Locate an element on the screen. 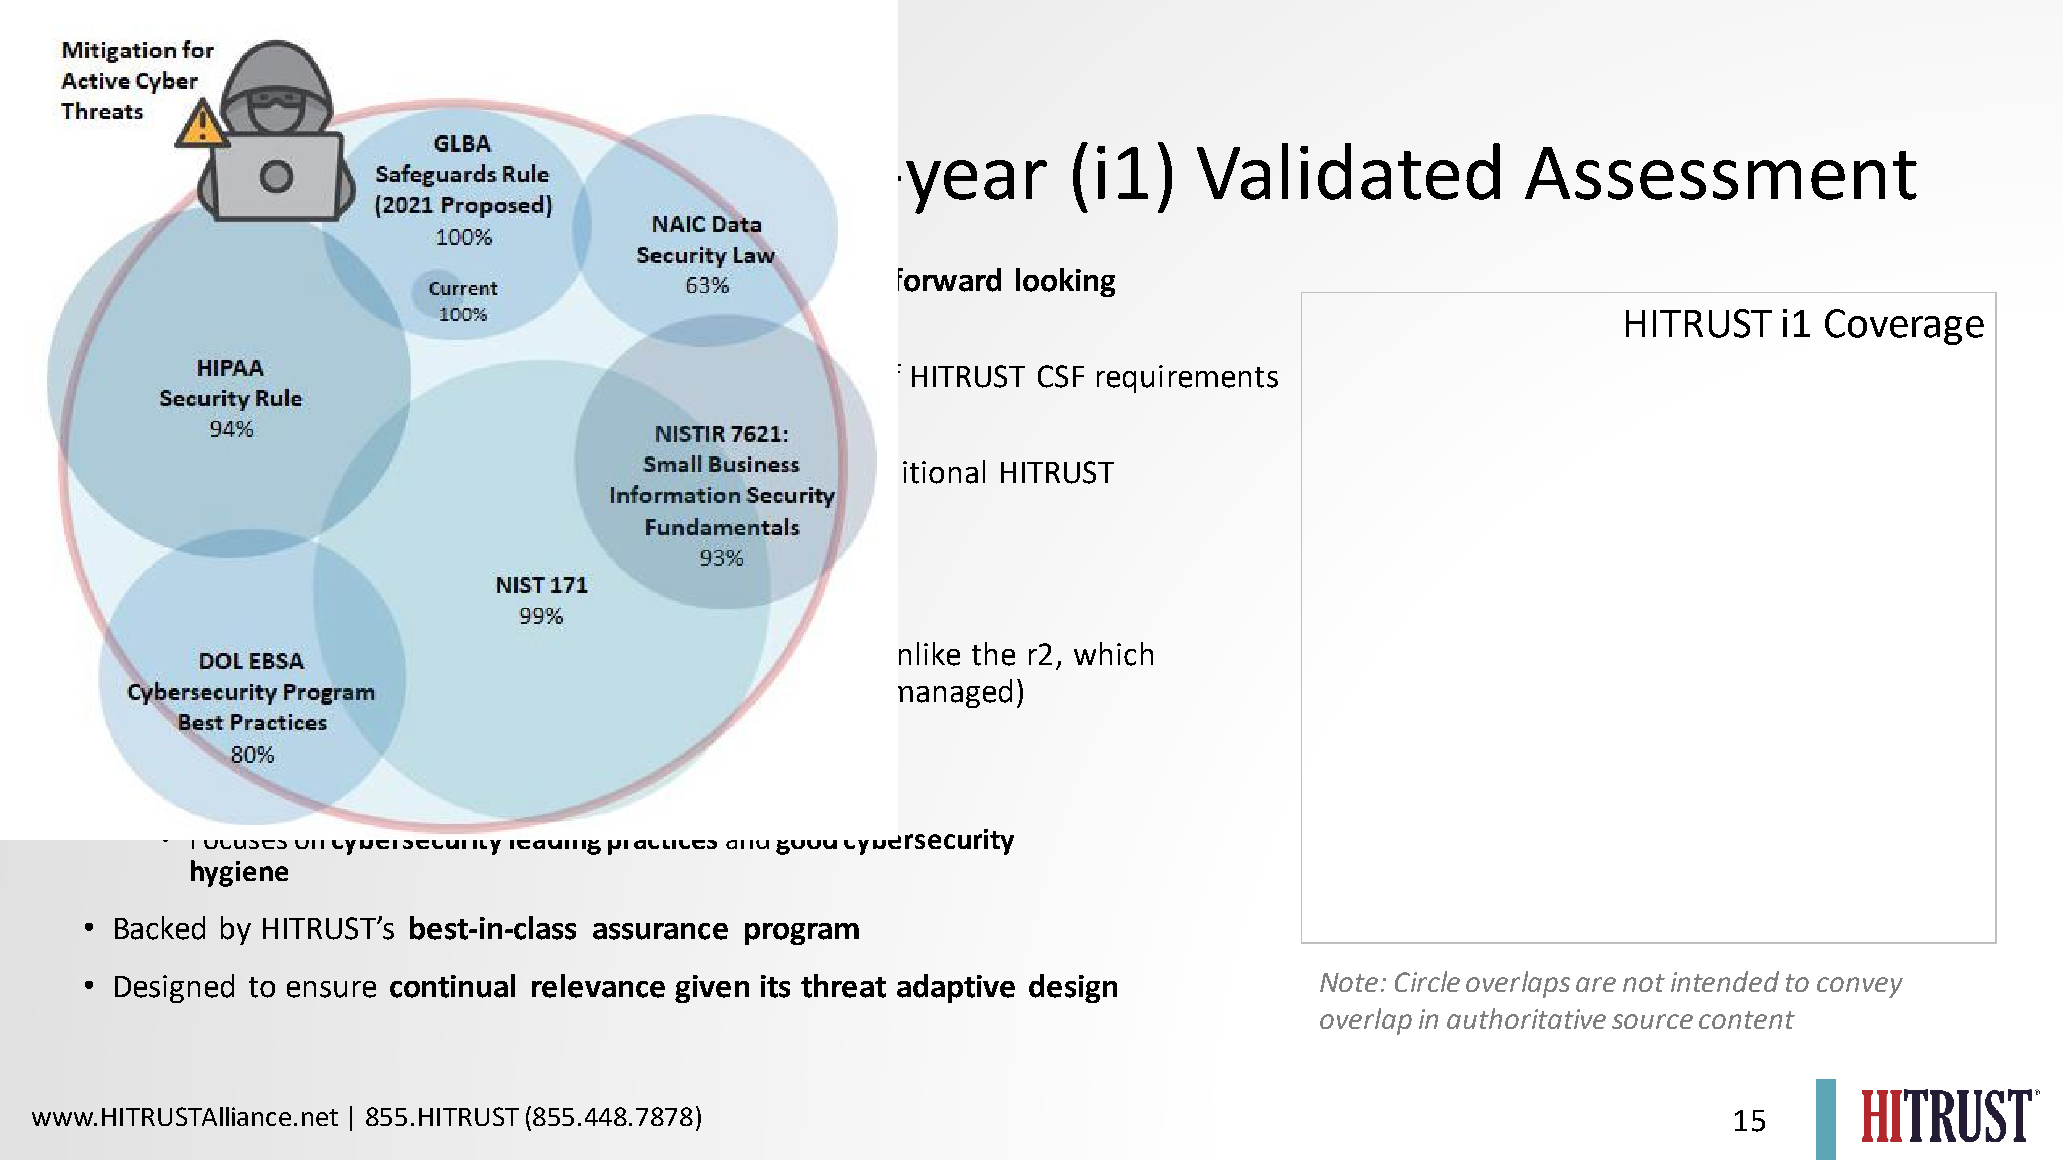  Validated is located at coordinates (1348, 171).
